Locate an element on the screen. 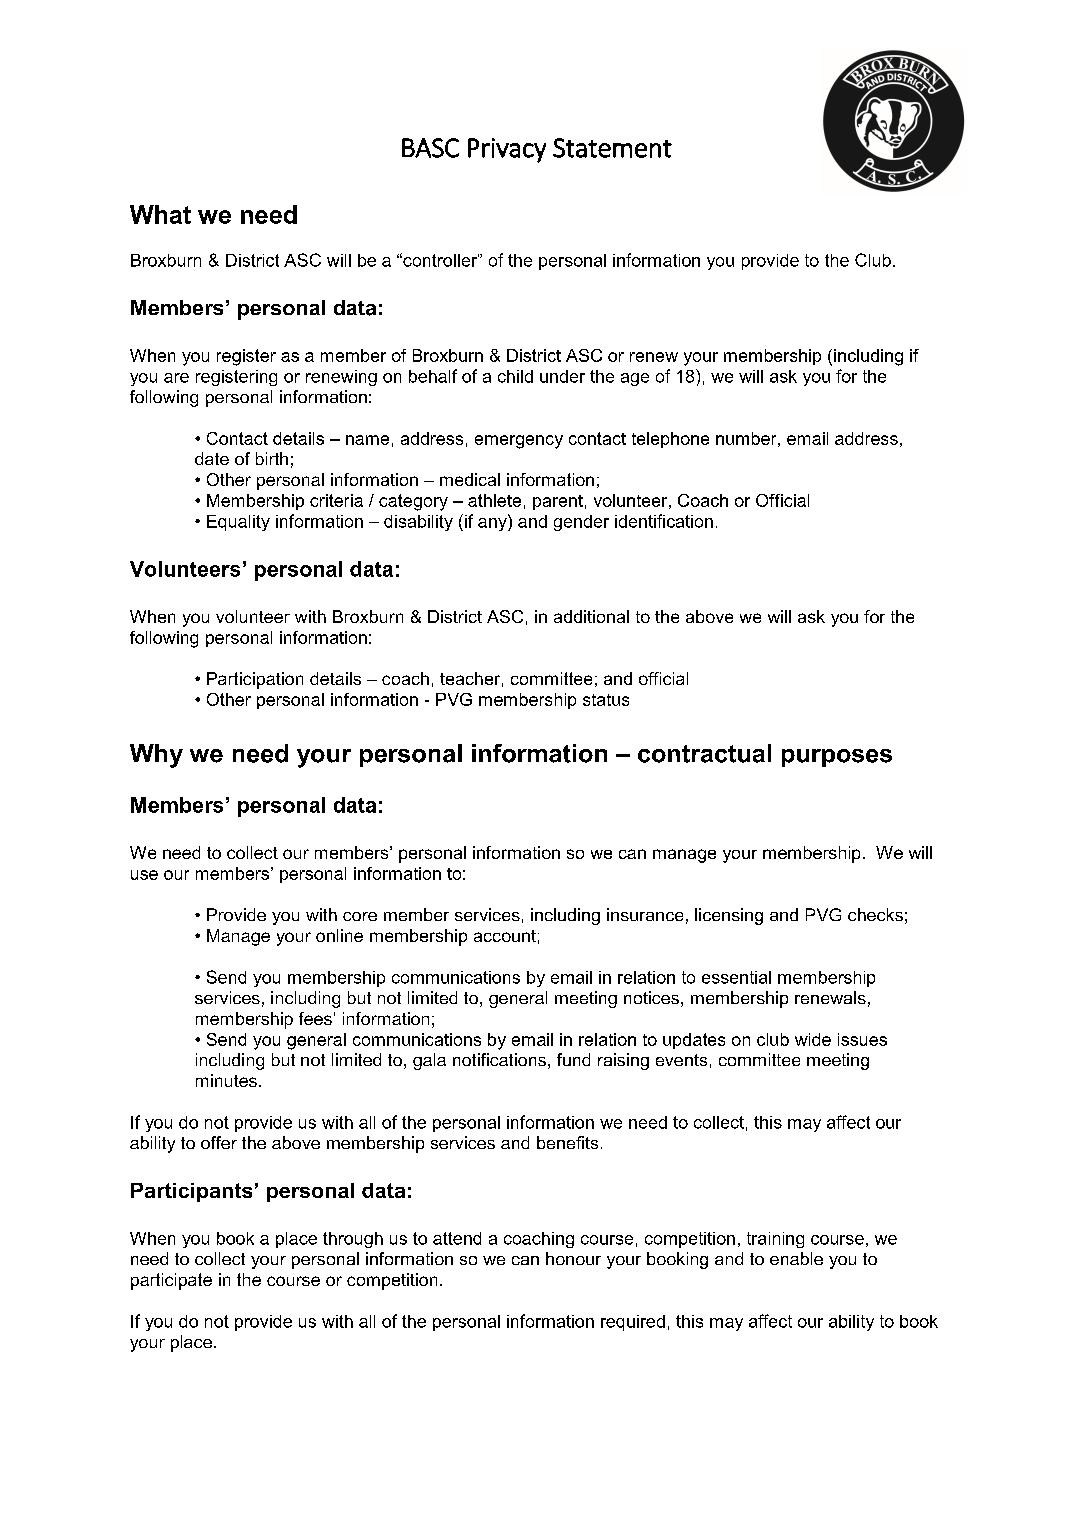 The image size is (1072, 1517). use is located at coordinates (144, 875).
